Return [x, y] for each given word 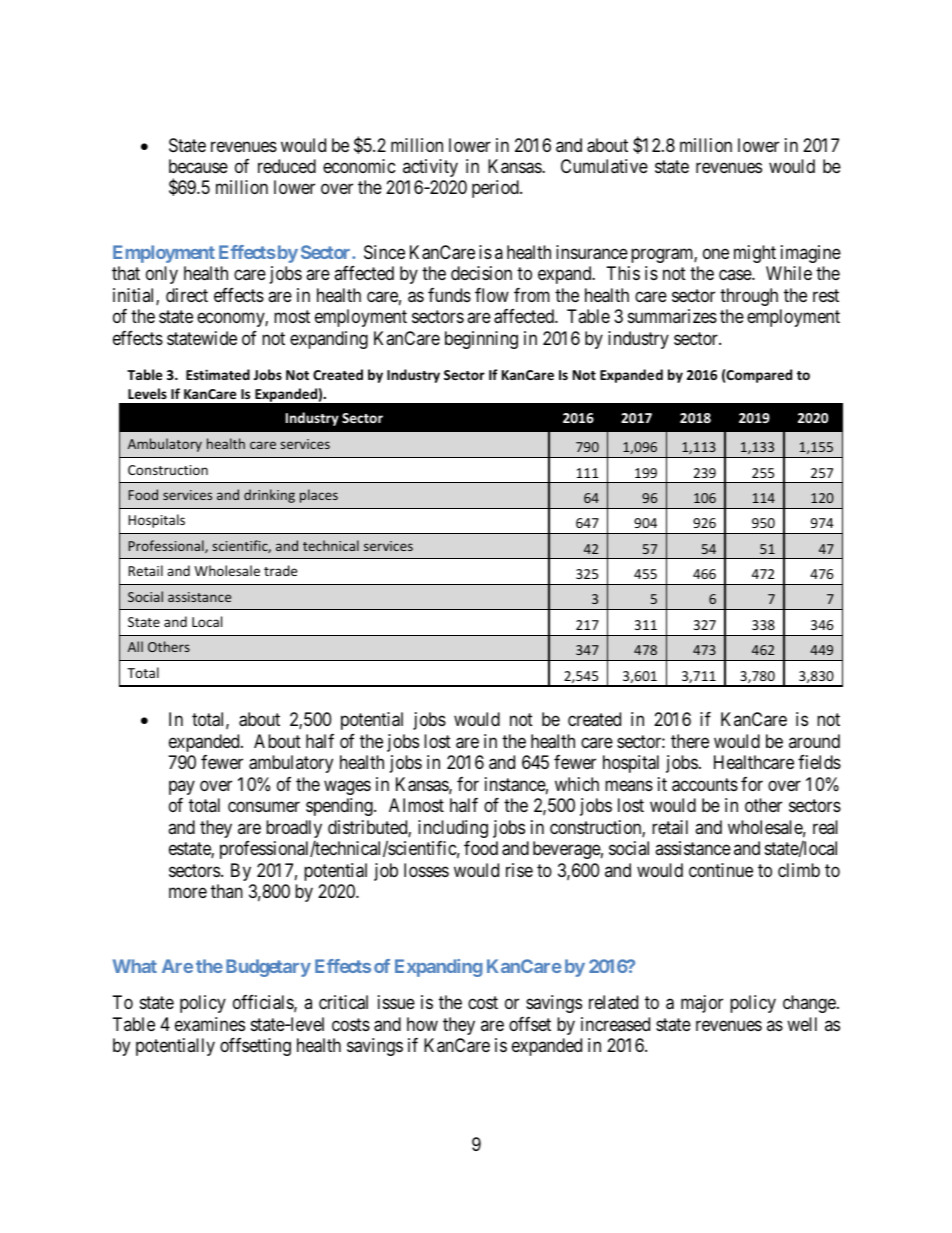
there [690, 741]
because [198, 166]
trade [280, 570]
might [755, 254]
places [319, 496]
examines [210, 1024]
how [422, 1024]
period [496, 189]
